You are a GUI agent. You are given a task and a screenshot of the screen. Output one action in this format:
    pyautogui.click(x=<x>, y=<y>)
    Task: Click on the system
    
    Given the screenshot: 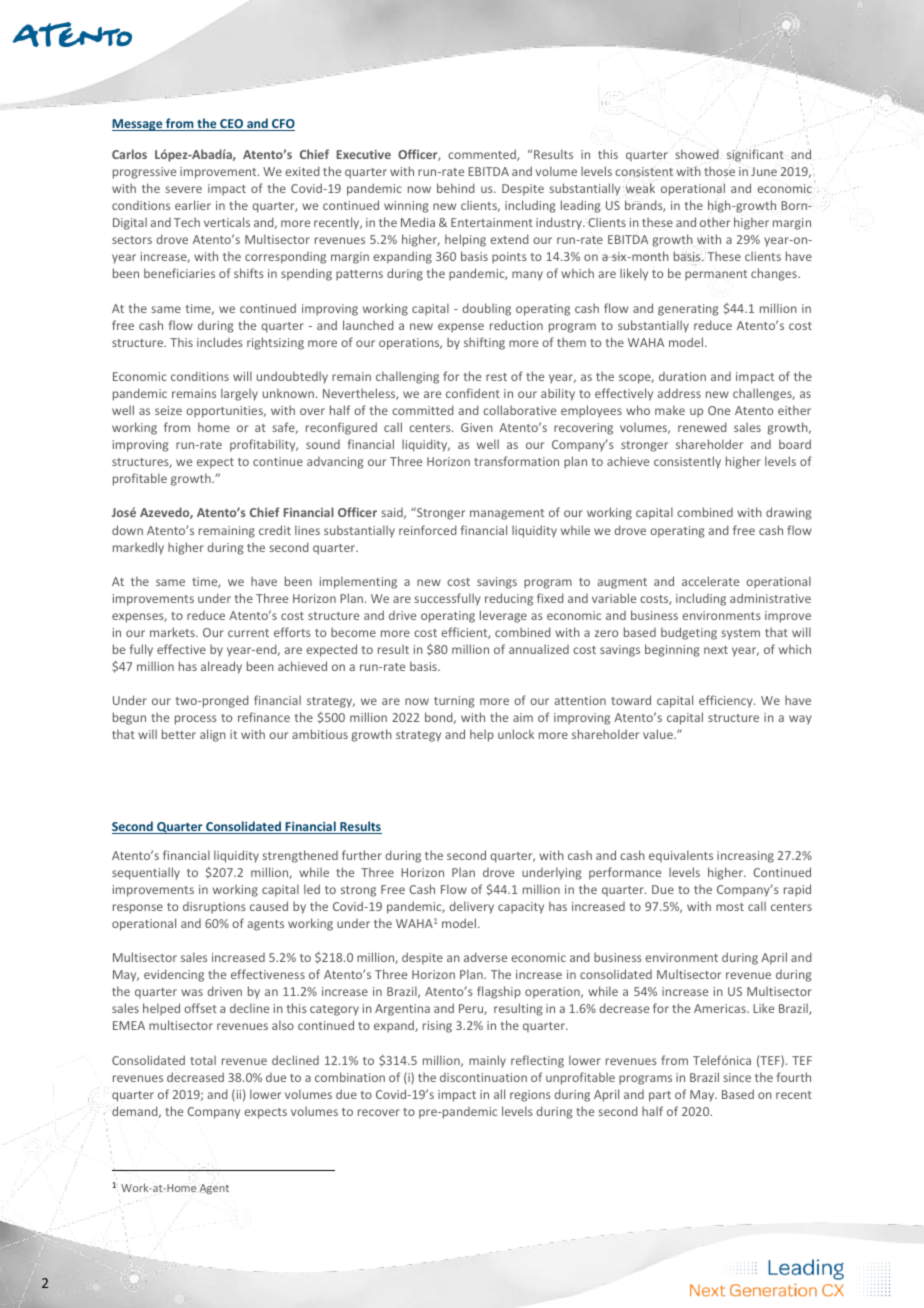 What is the action you would take?
    pyautogui.click(x=740, y=634)
